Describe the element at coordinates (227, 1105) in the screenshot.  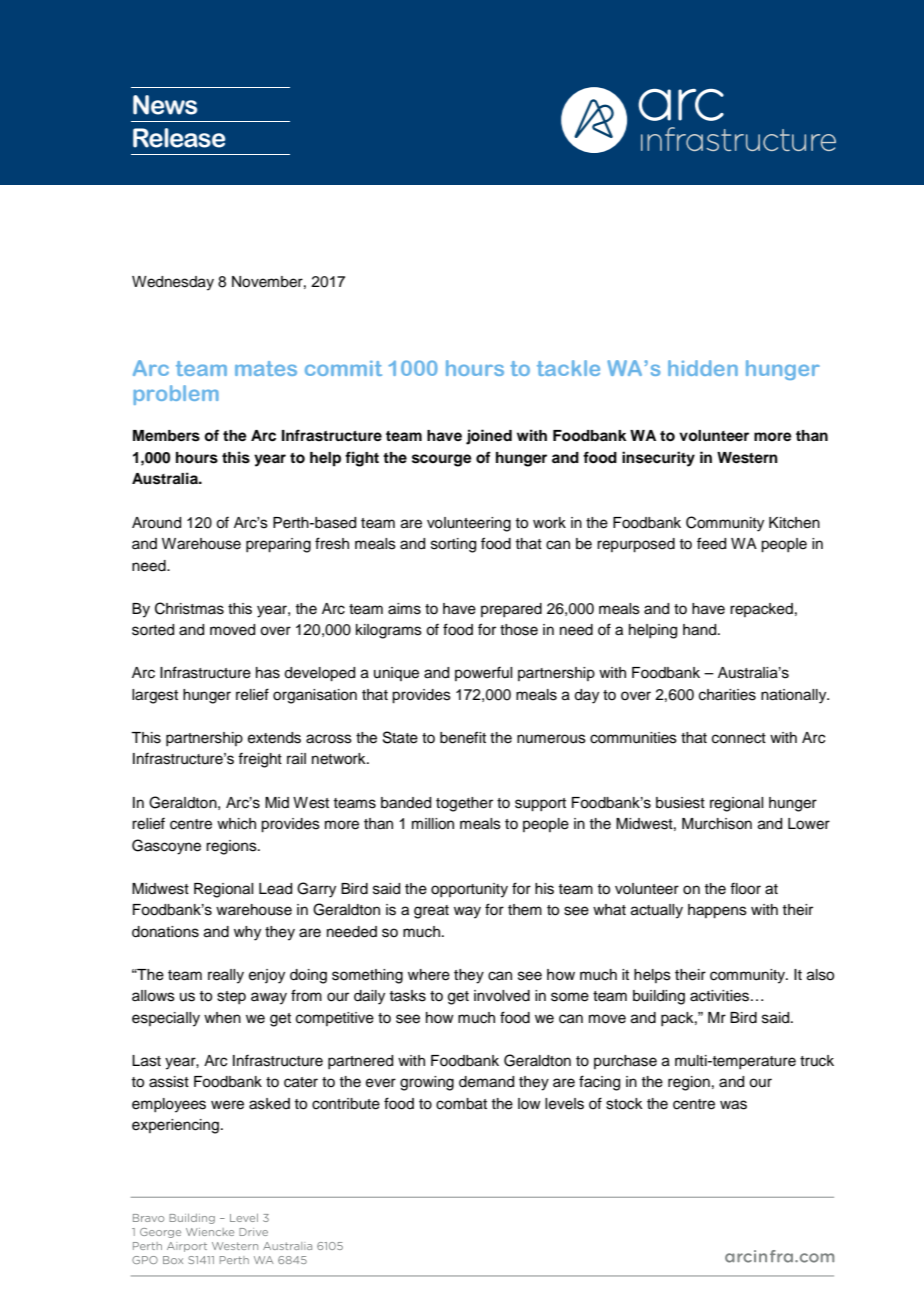
I see `were` at that location.
